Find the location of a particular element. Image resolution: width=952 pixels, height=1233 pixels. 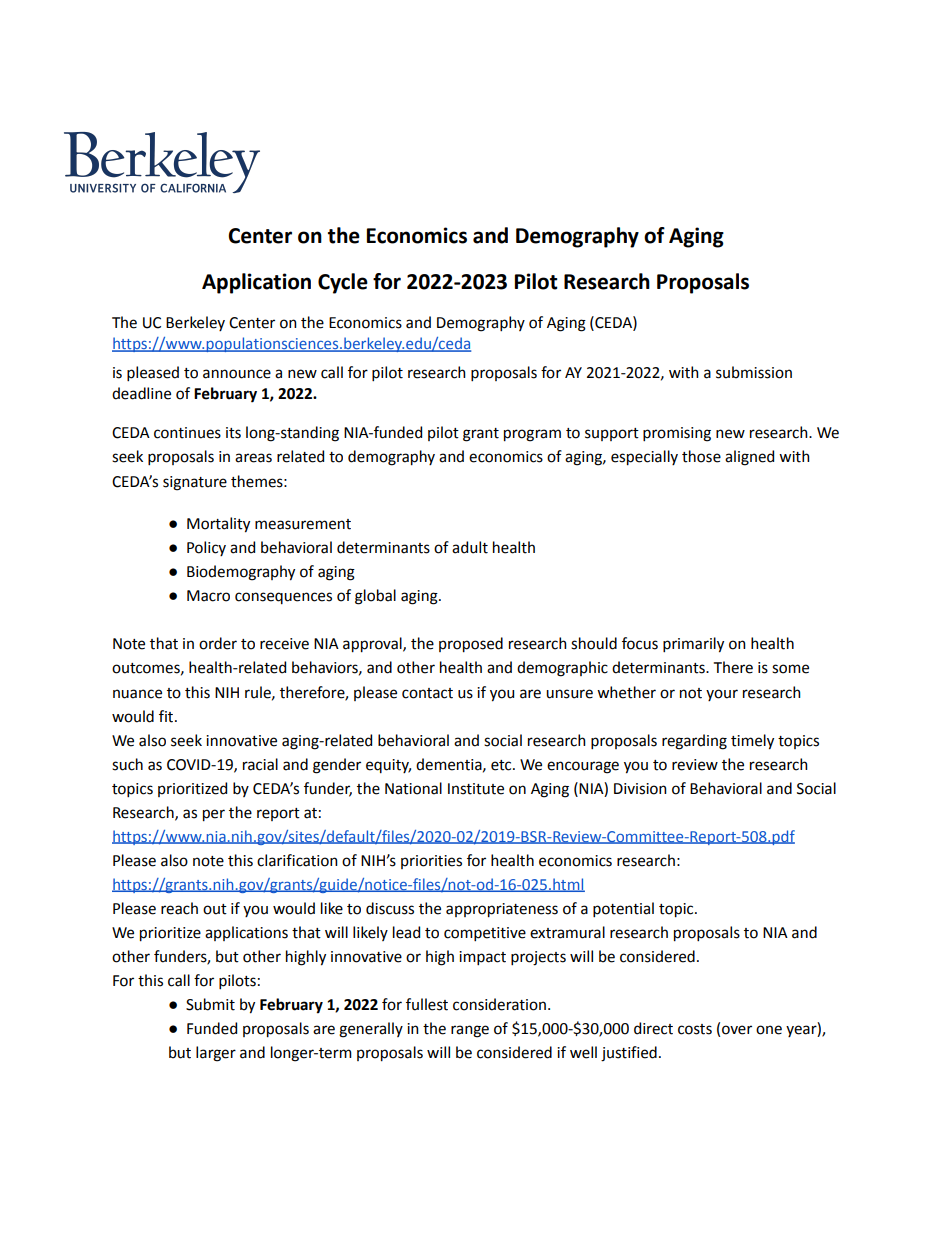

order is located at coordinates (218, 643).
